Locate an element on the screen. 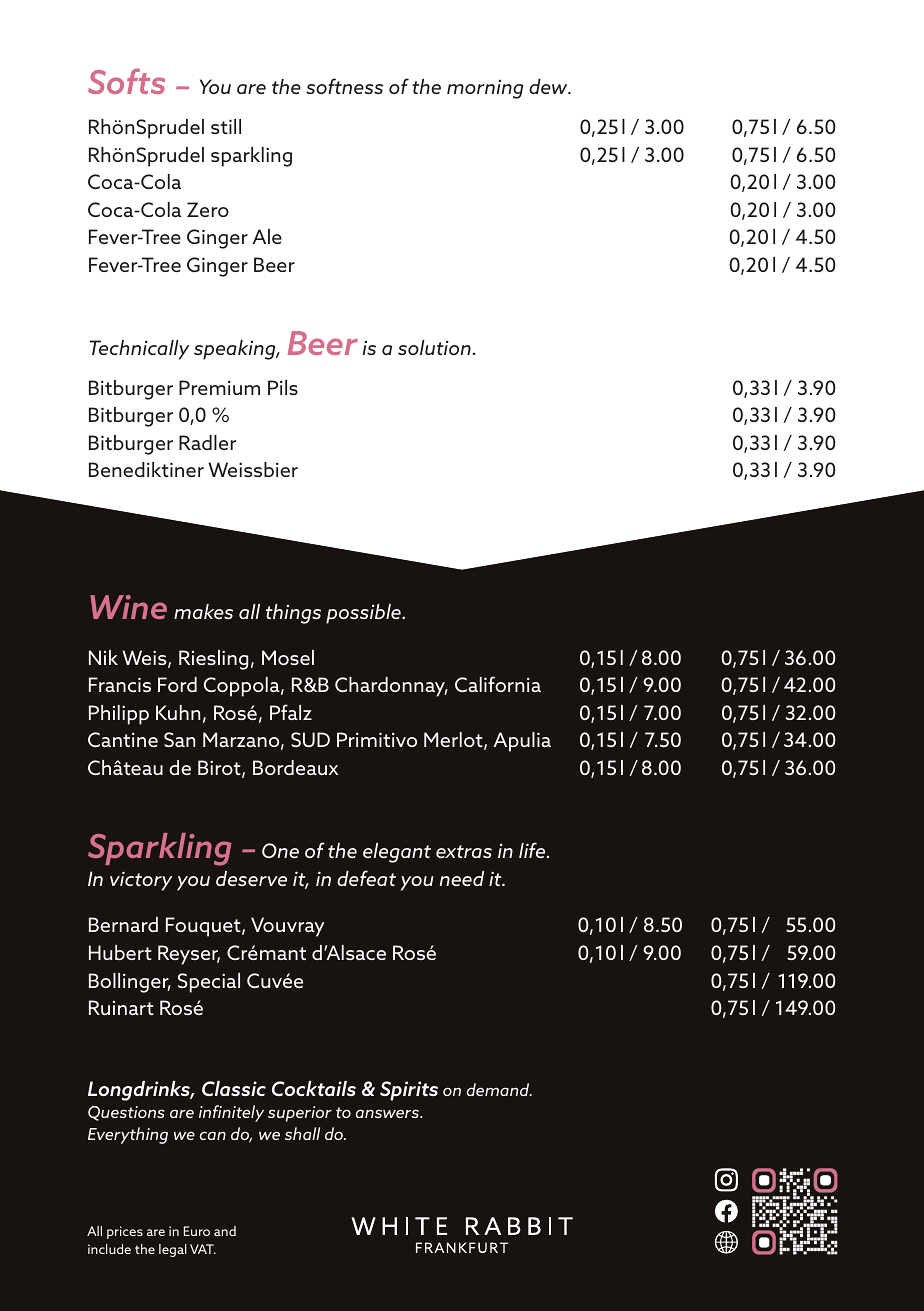 The image size is (924, 1311). legal is located at coordinates (173, 1250).
